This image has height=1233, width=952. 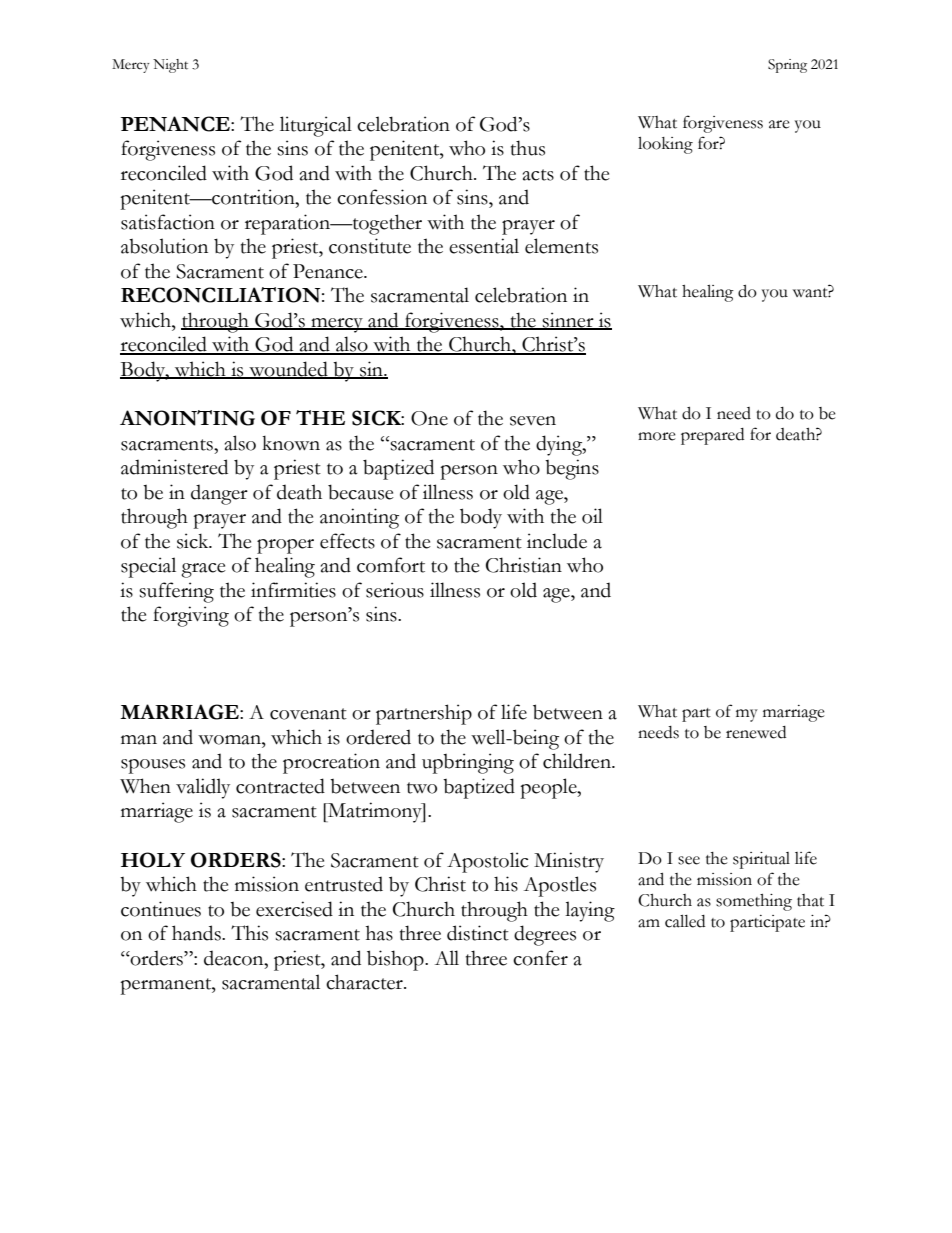 What do you see at coordinates (756, 732) in the image?
I see `renewed` at bounding box center [756, 732].
